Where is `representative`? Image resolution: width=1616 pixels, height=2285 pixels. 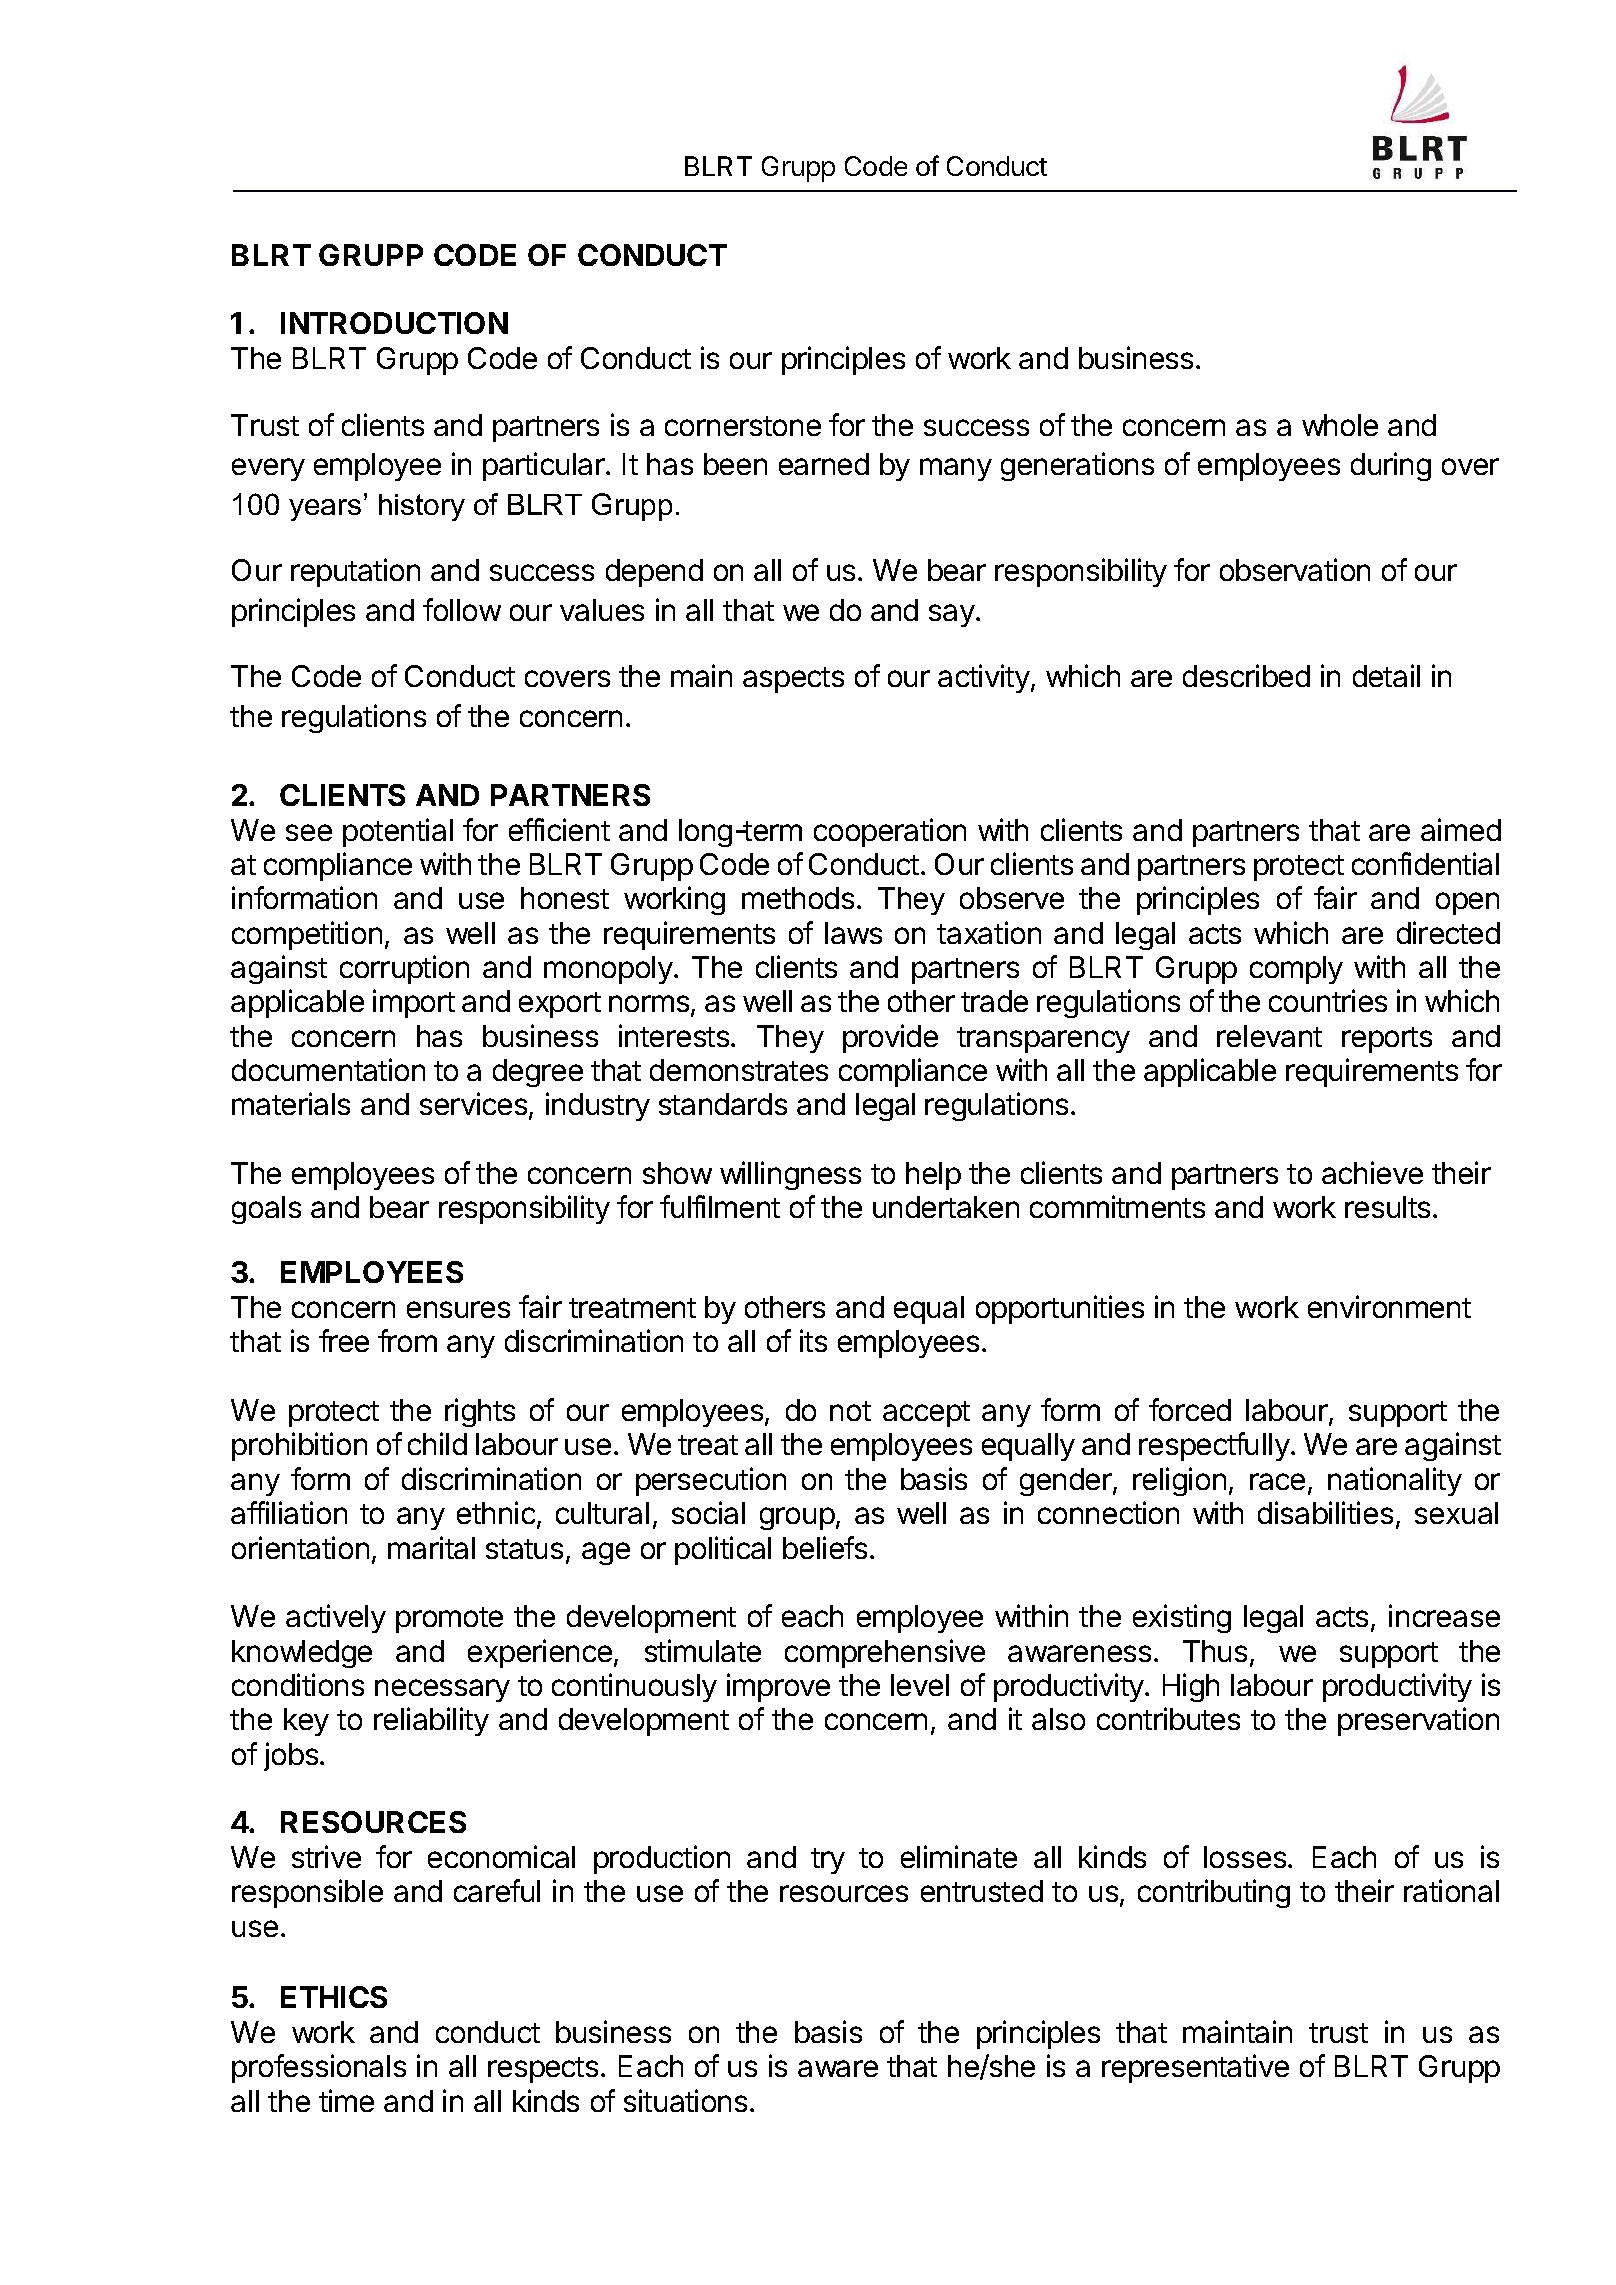
representative is located at coordinates (1195, 2068).
